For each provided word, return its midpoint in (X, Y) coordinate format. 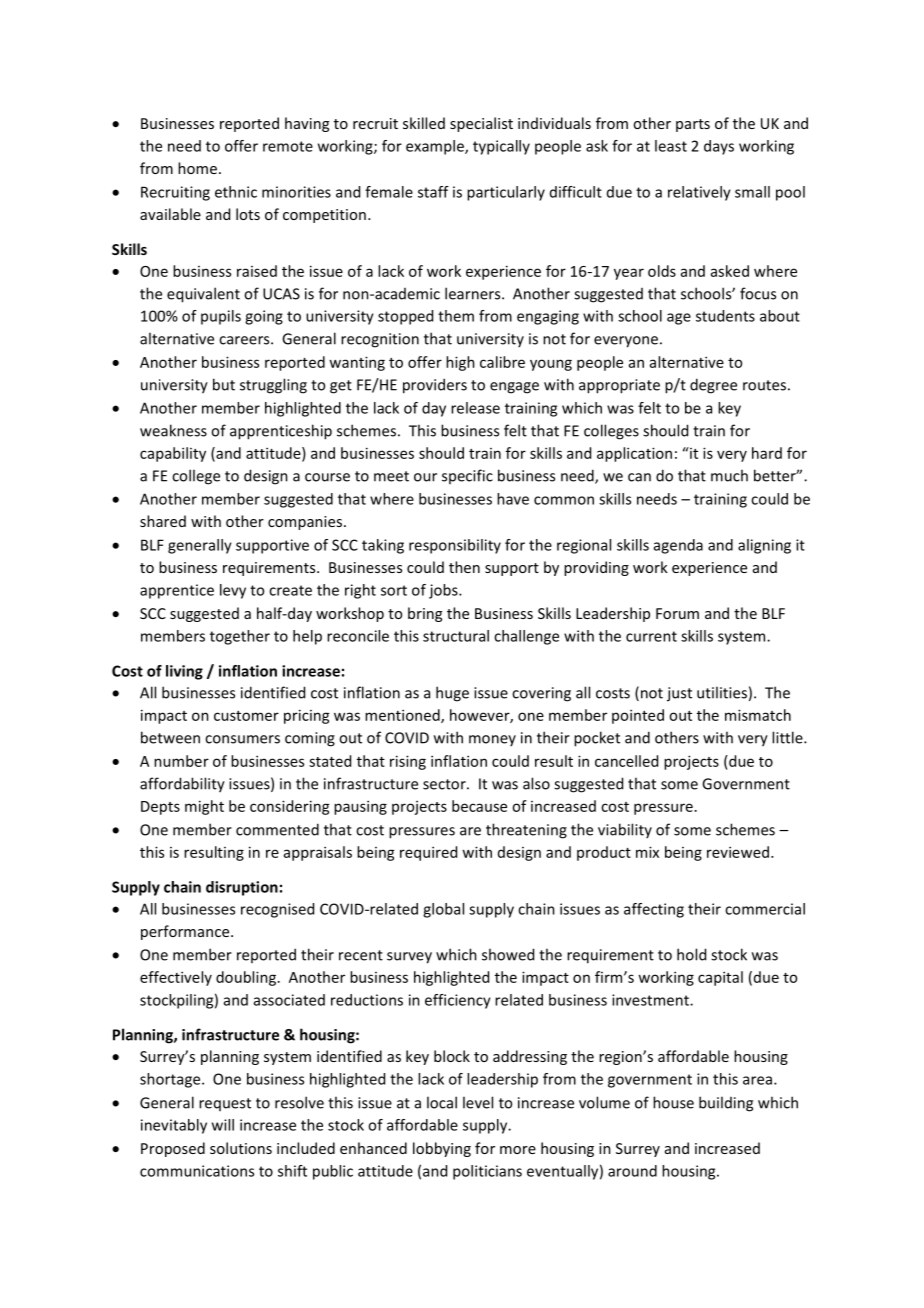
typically (501, 147)
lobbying (442, 1149)
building (726, 1104)
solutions (241, 1148)
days (719, 147)
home (197, 168)
